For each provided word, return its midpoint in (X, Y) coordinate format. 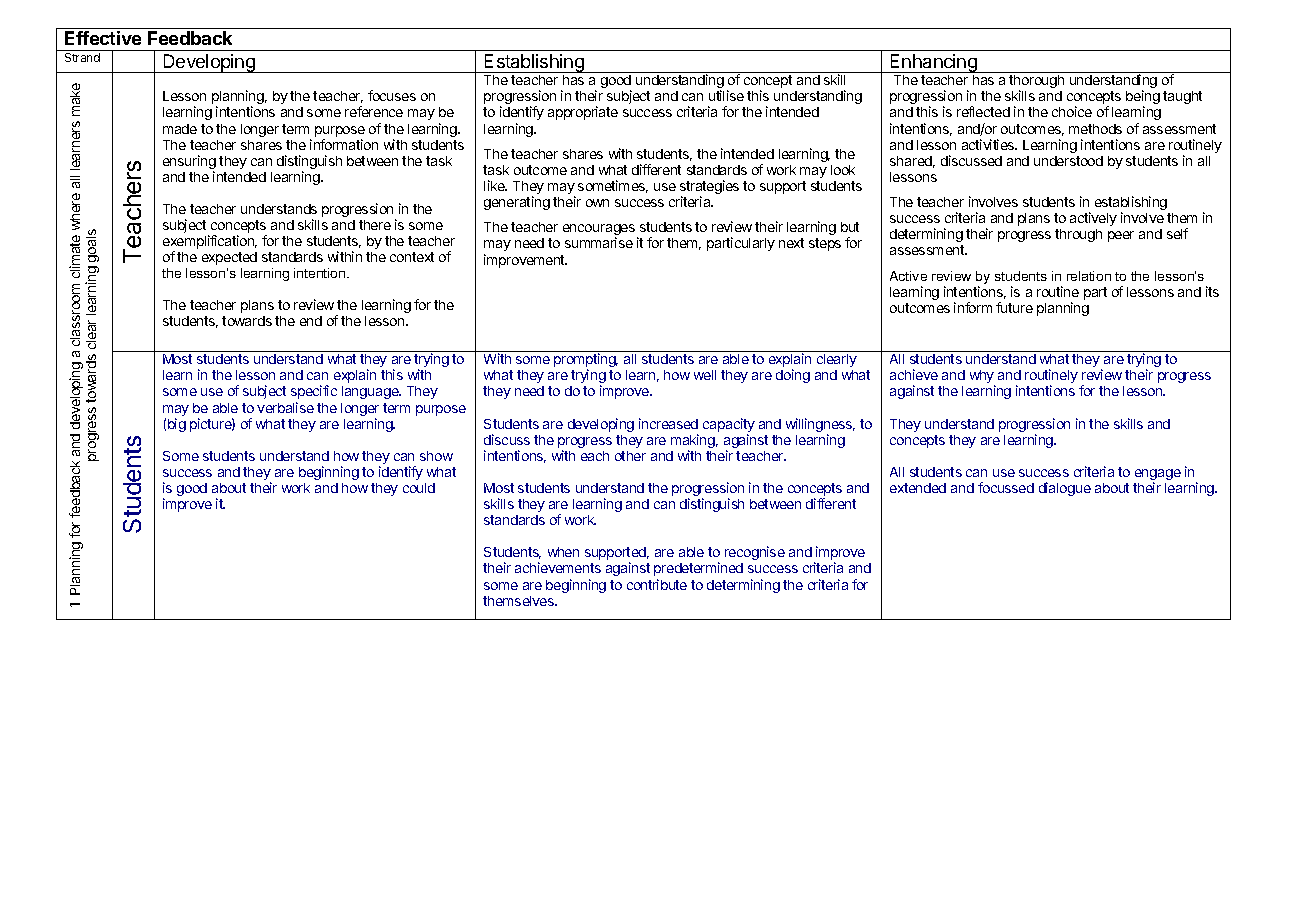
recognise (755, 555)
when (563, 552)
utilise (726, 95)
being (1143, 98)
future (1014, 307)
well (705, 375)
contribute (657, 584)
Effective (103, 38)
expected (229, 258)
